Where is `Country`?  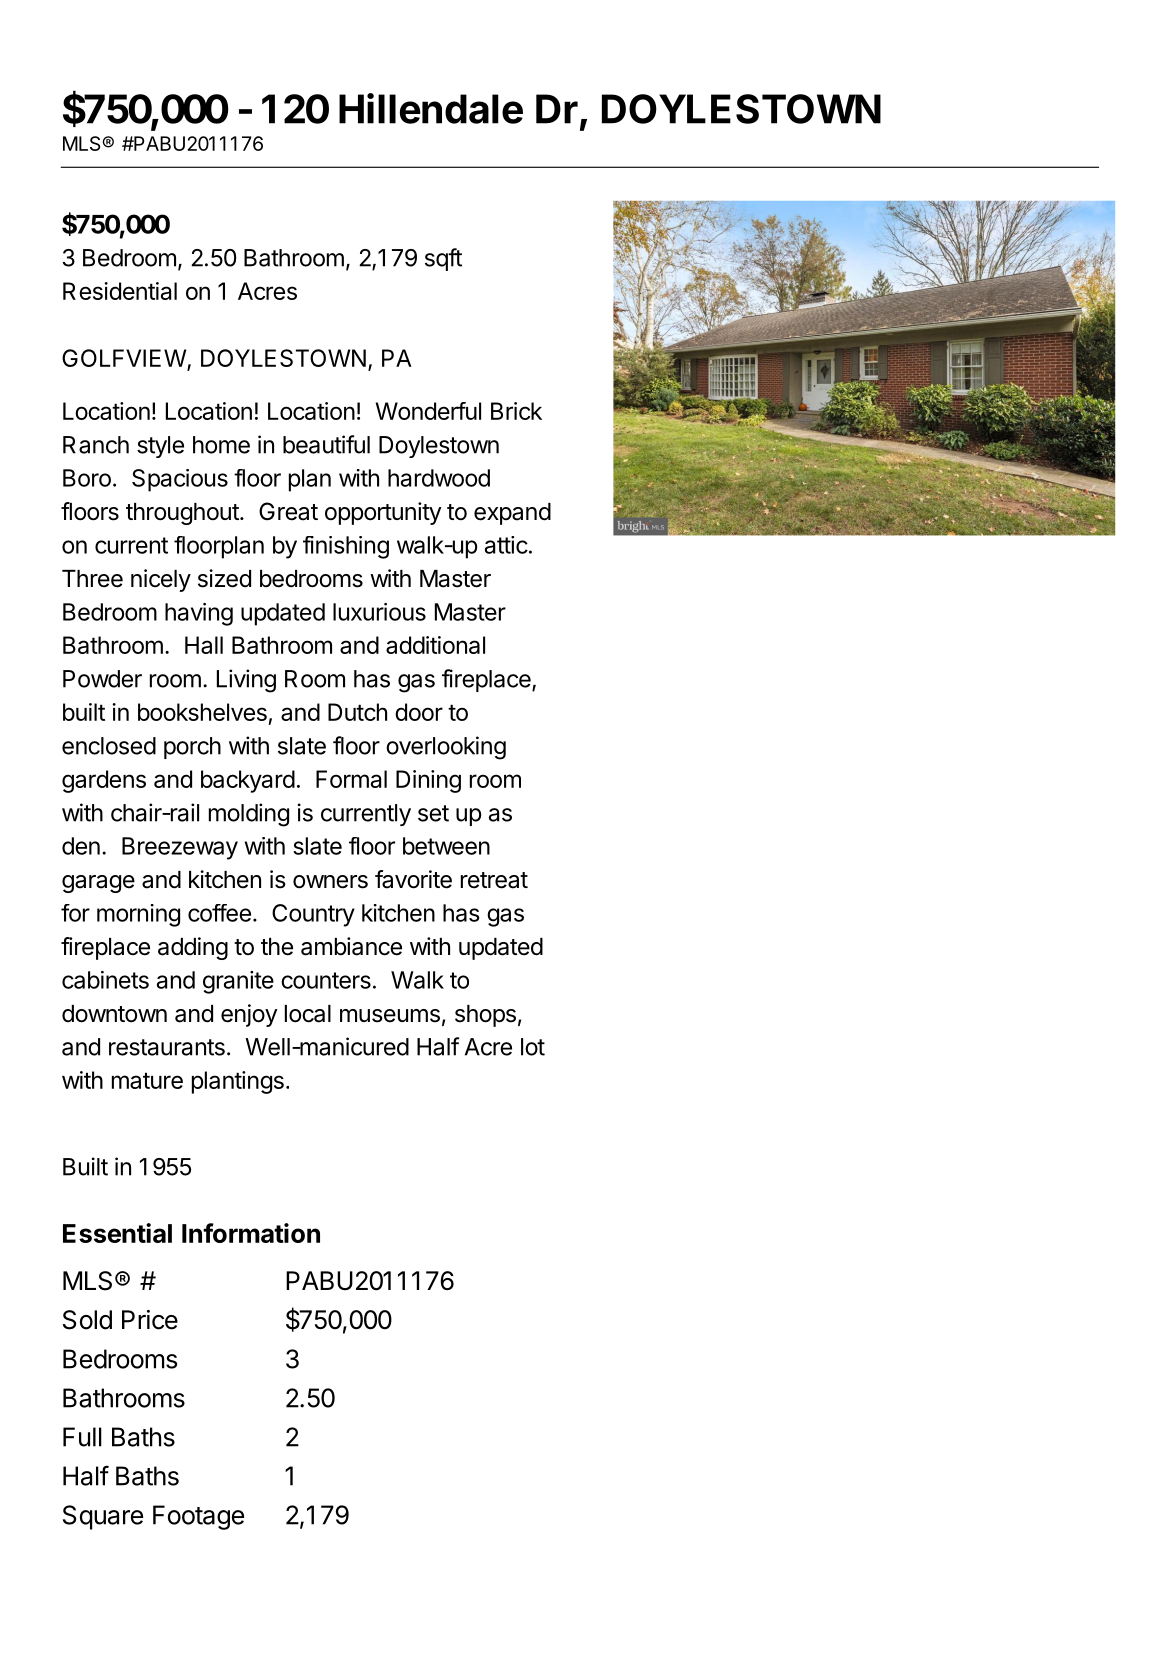
Country is located at coordinates (313, 915).
